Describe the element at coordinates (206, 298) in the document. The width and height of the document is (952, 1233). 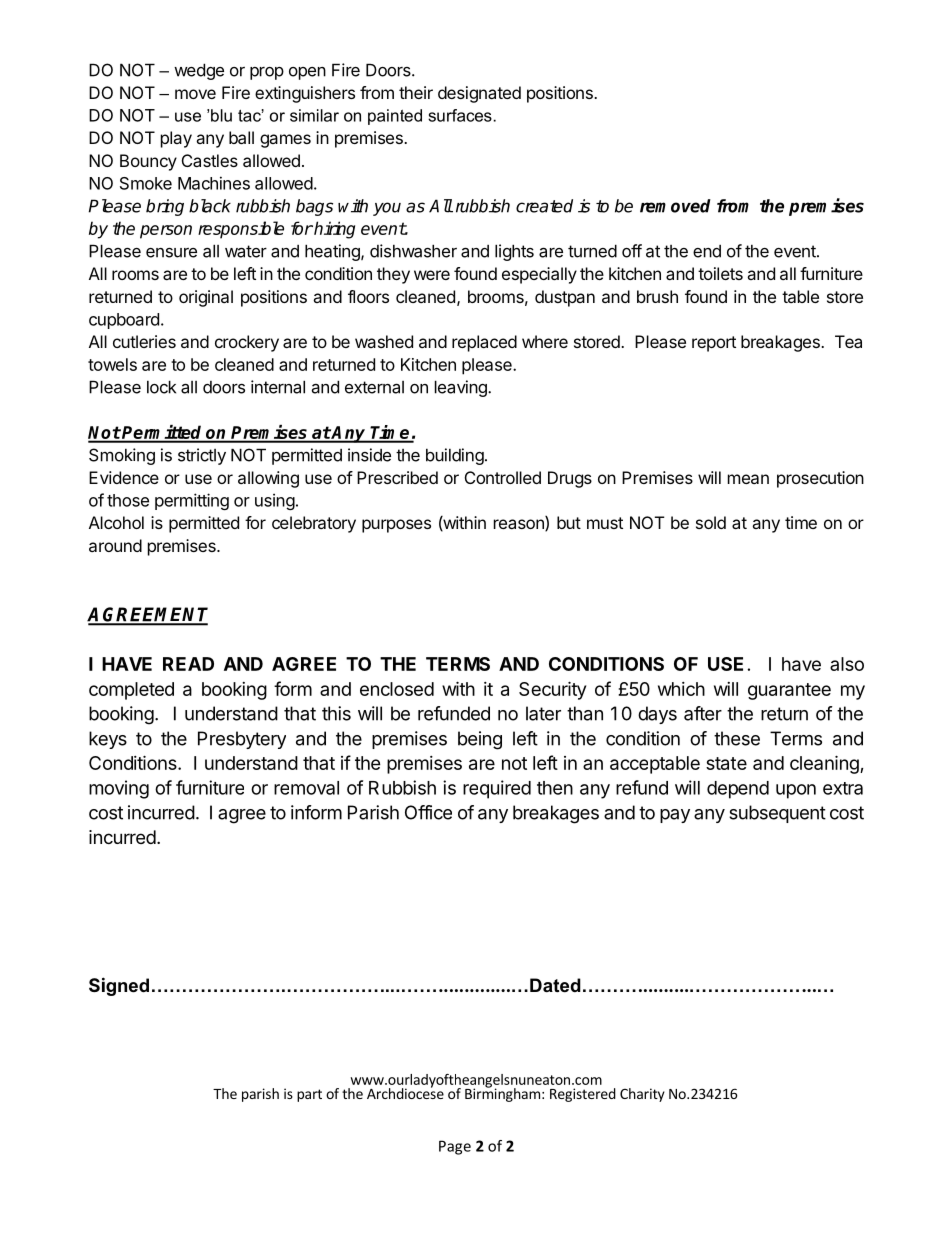
I see `original` at that location.
